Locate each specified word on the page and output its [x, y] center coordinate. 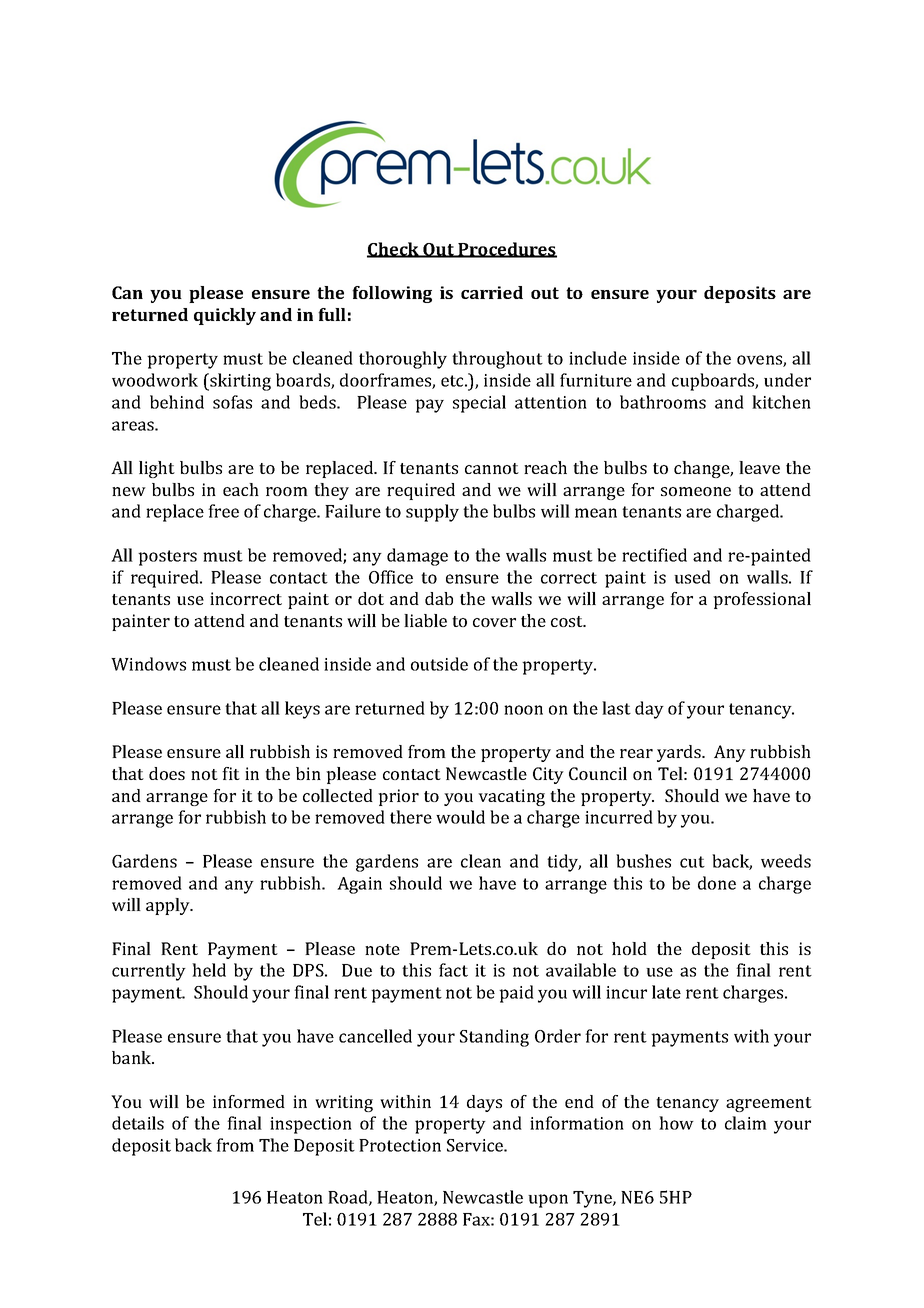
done [717, 883]
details [138, 1123]
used [692, 577]
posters [167, 558]
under [787, 380]
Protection [400, 1145]
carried [492, 292]
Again [359, 885]
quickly [225, 316]
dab [439, 598]
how [676, 1123]
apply [169, 906]
